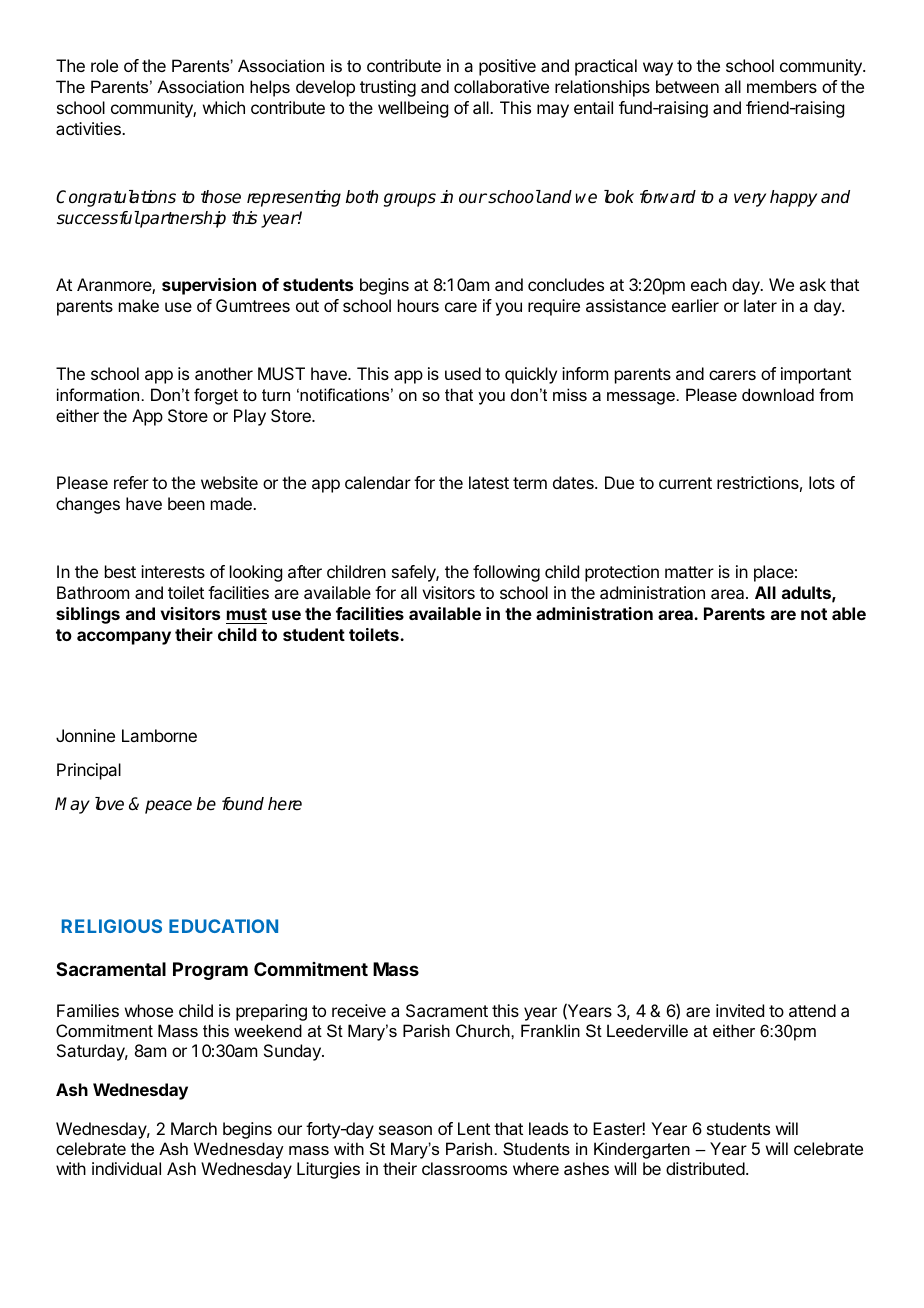  I want to click on members, so click(782, 86).
